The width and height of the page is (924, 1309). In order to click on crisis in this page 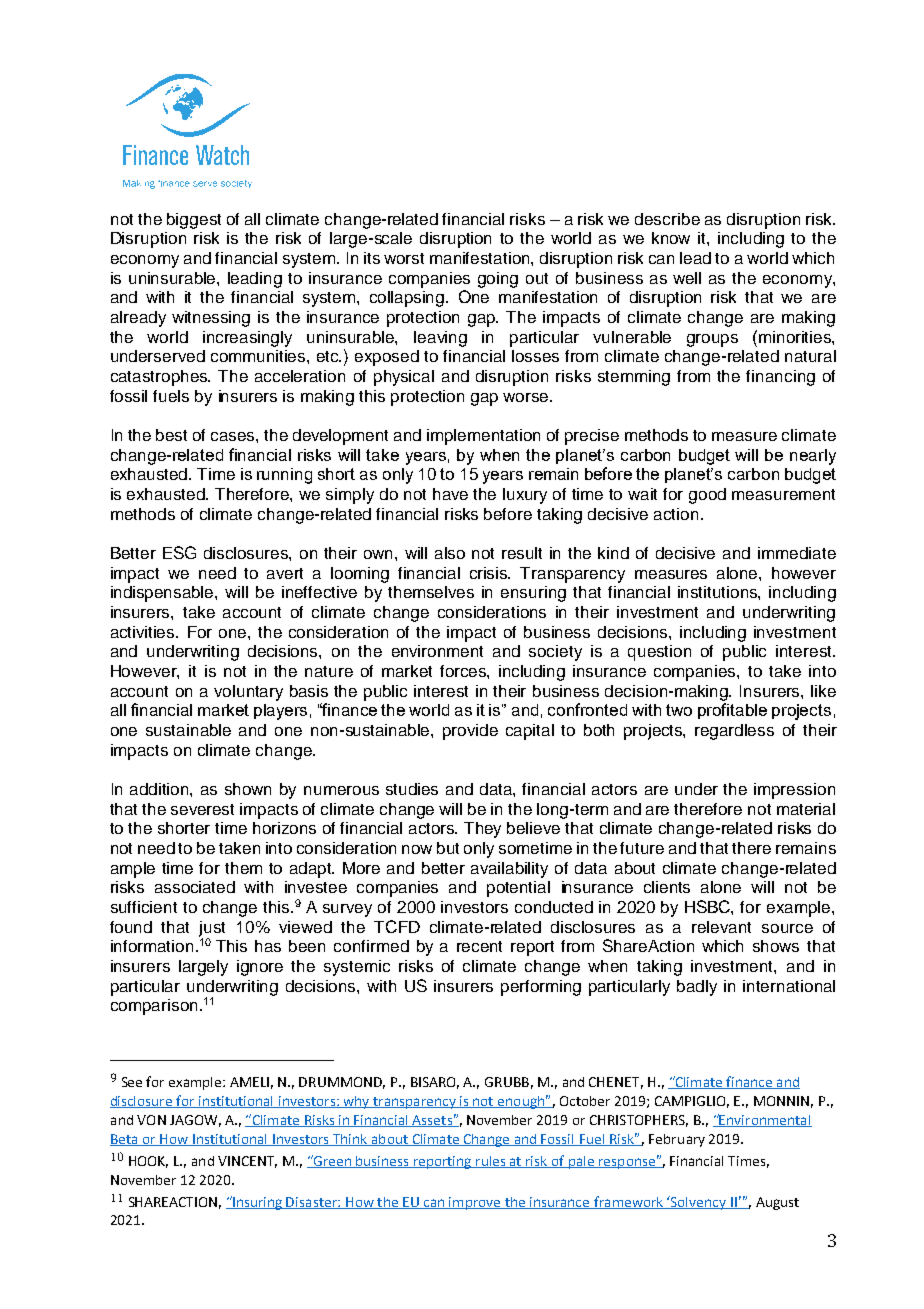, I will do `click(490, 573)`.
